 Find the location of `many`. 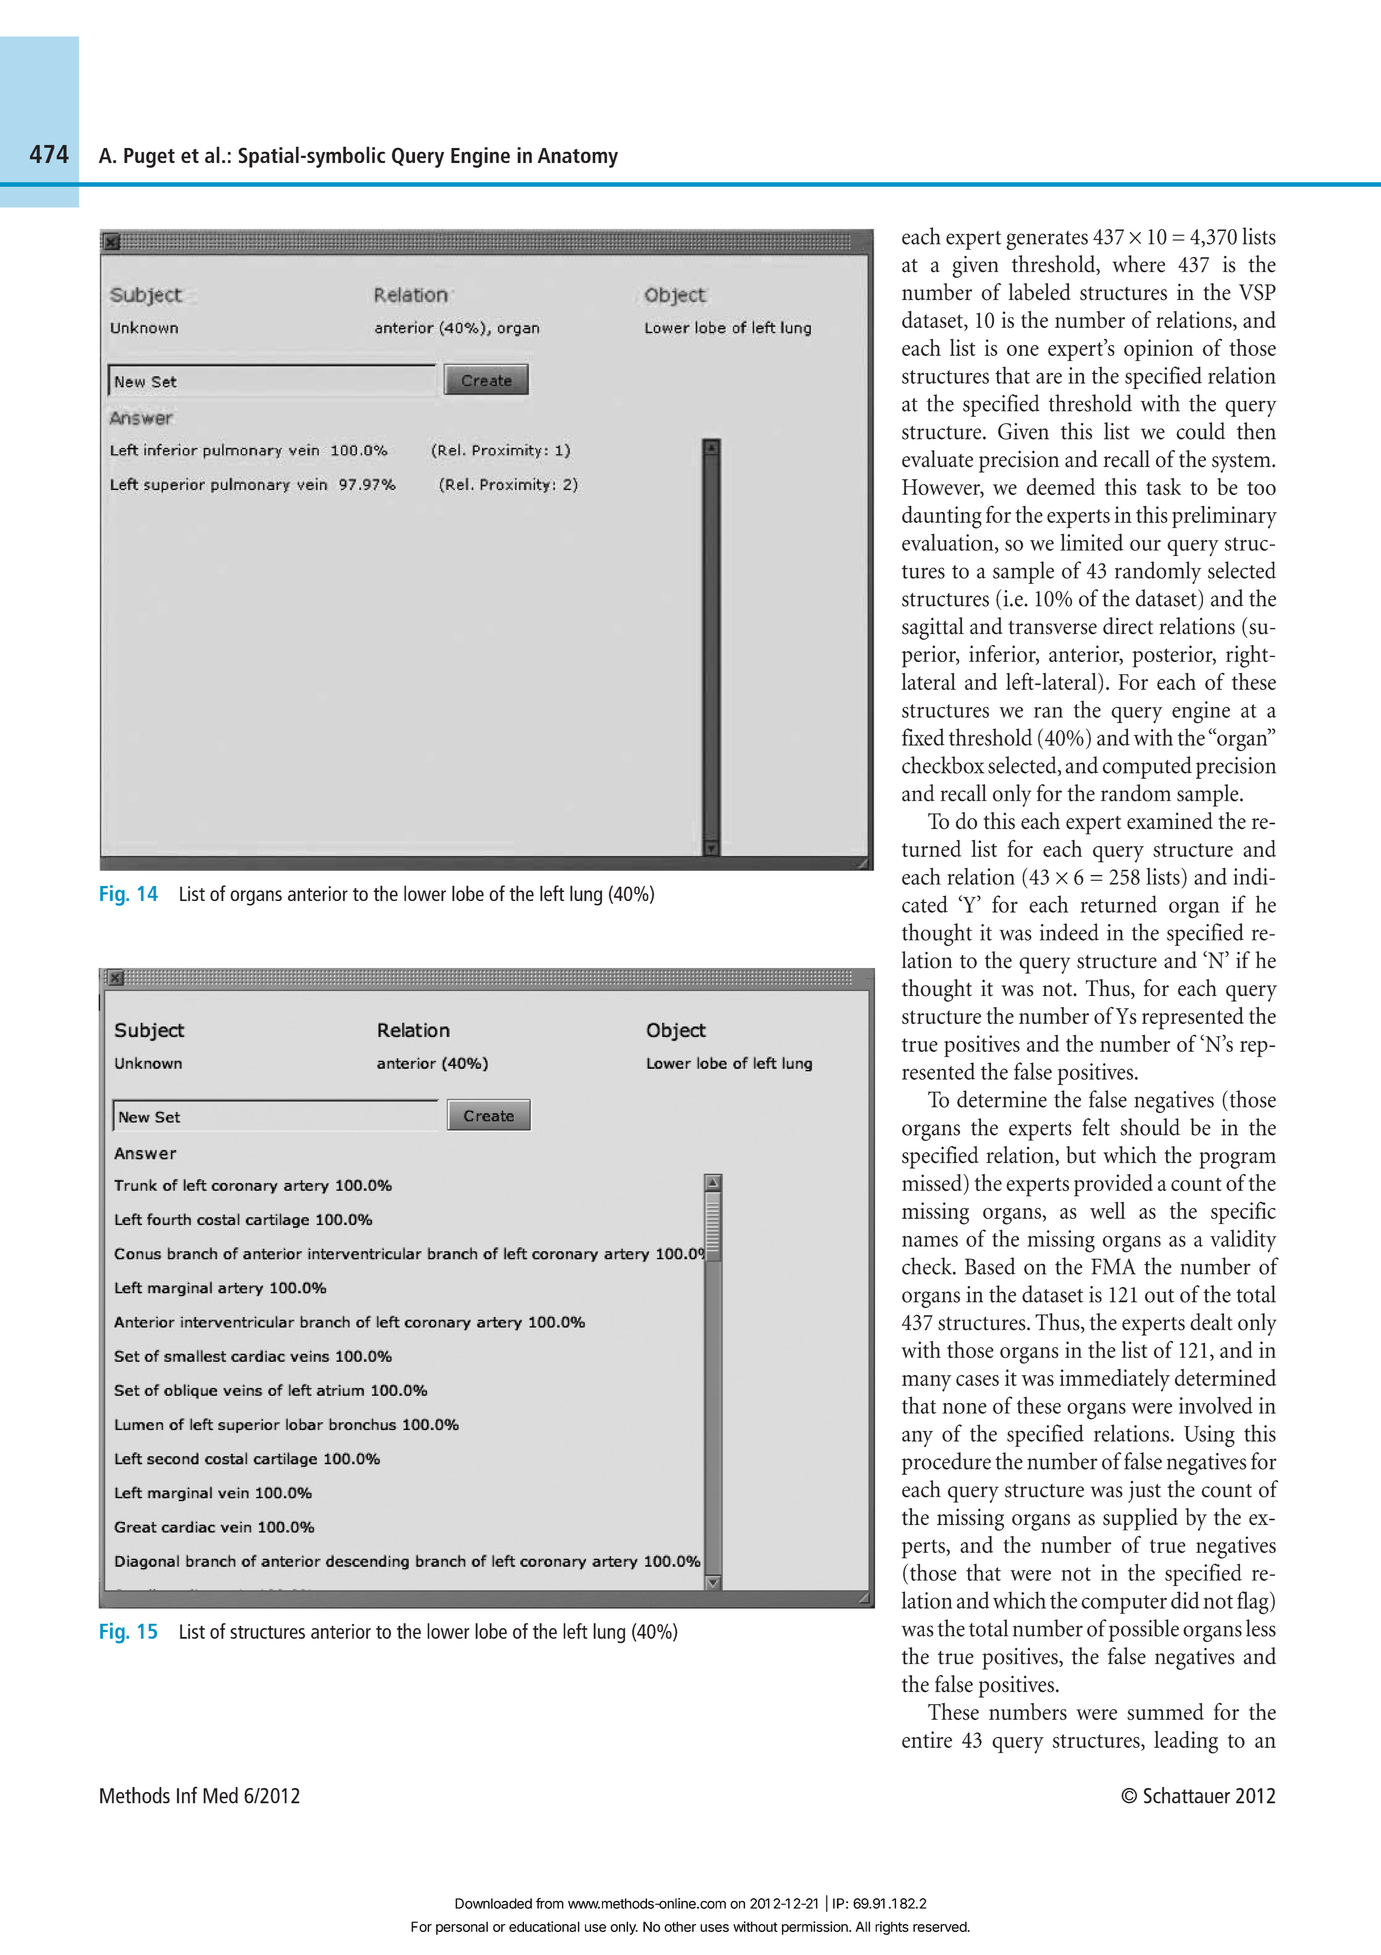

many is located at coordinates (926, 1383).
